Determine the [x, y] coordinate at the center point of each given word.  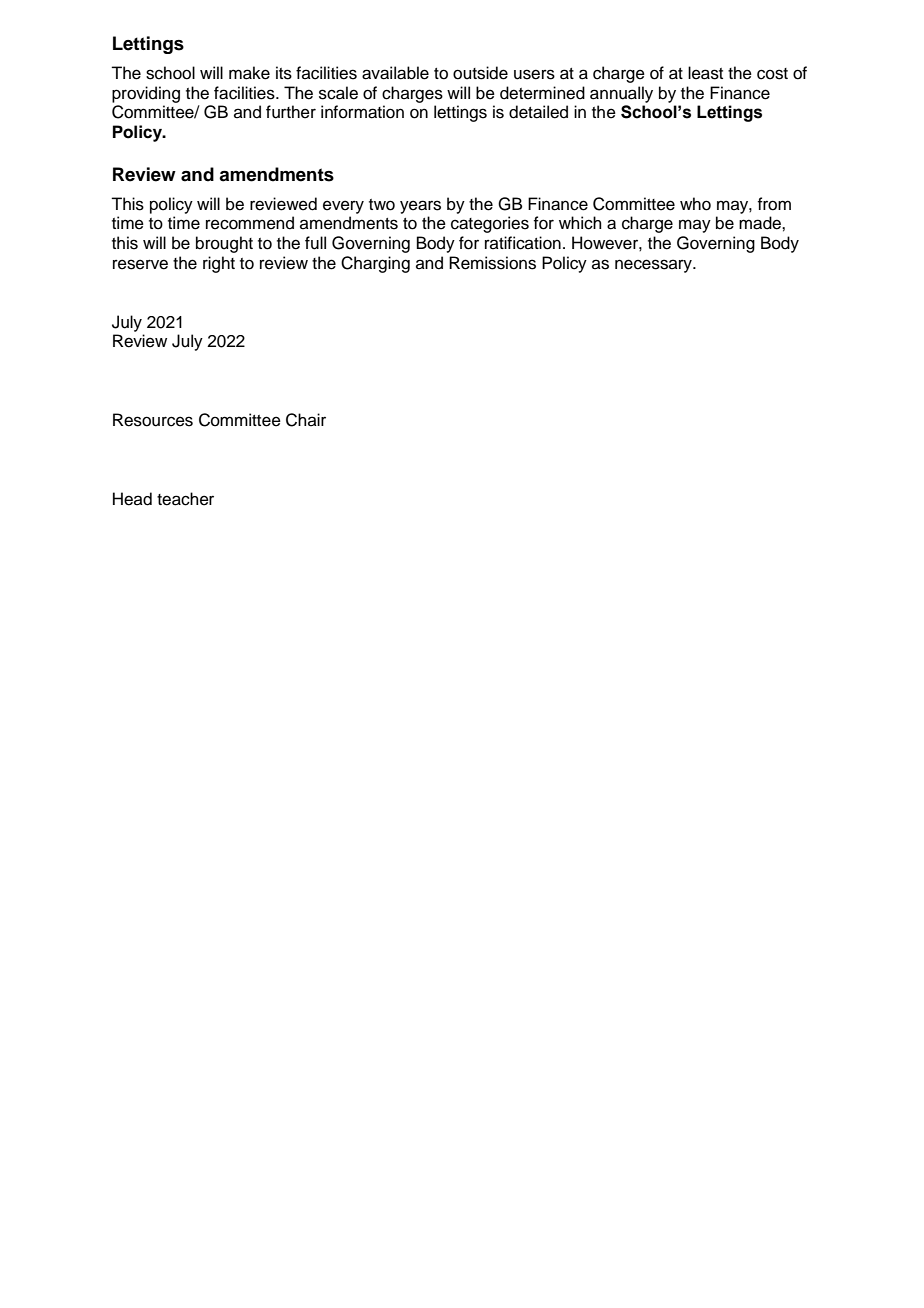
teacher [185, 499]
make [249, 73]
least [705, 73]
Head [132, 499]
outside [480, 73]
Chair [306, 420]
